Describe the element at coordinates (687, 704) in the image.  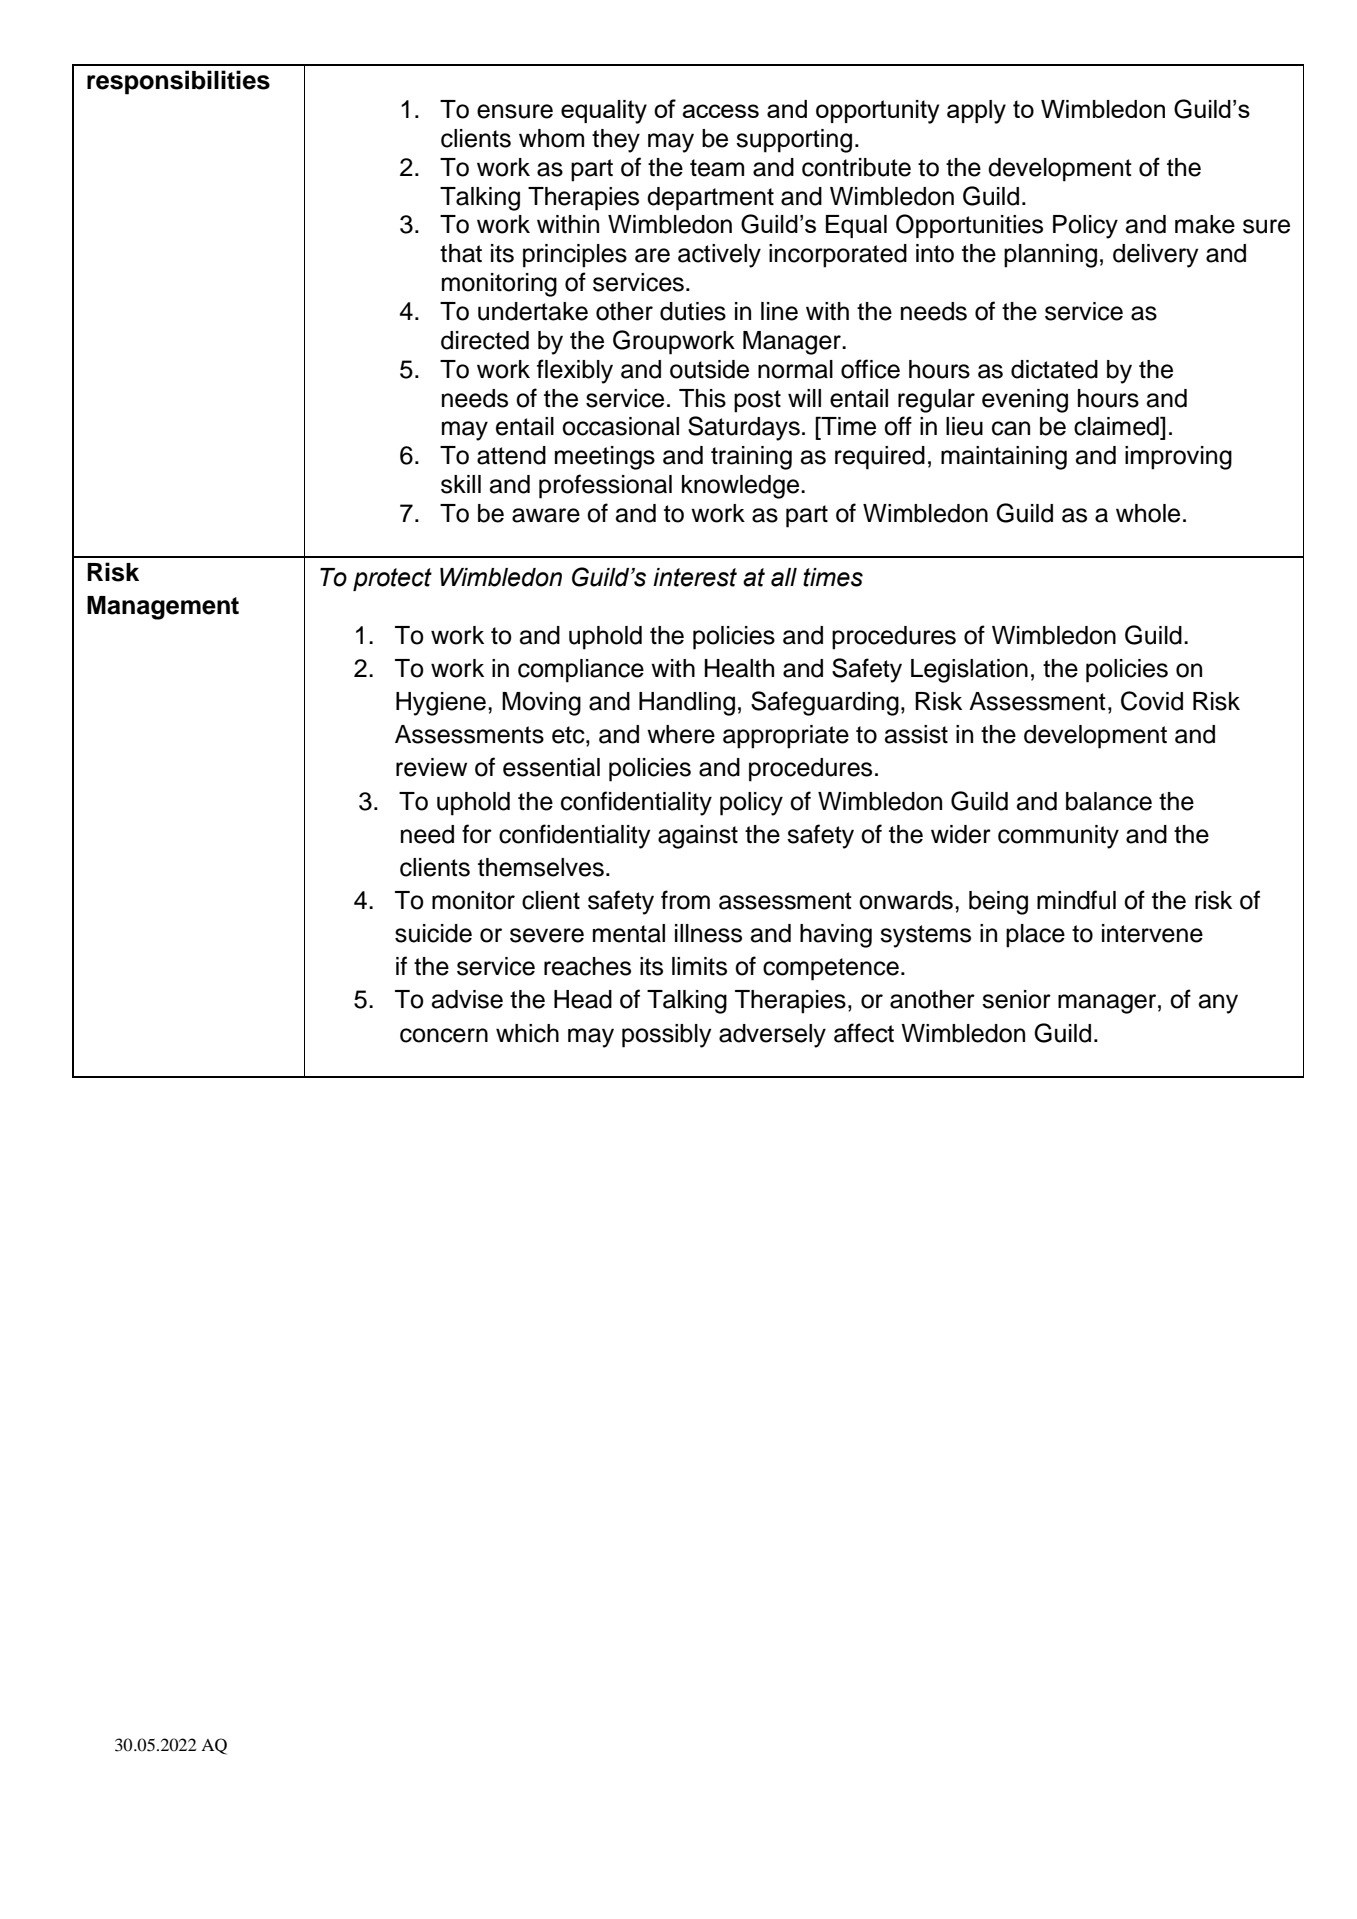
I see `Handling` at that location.
